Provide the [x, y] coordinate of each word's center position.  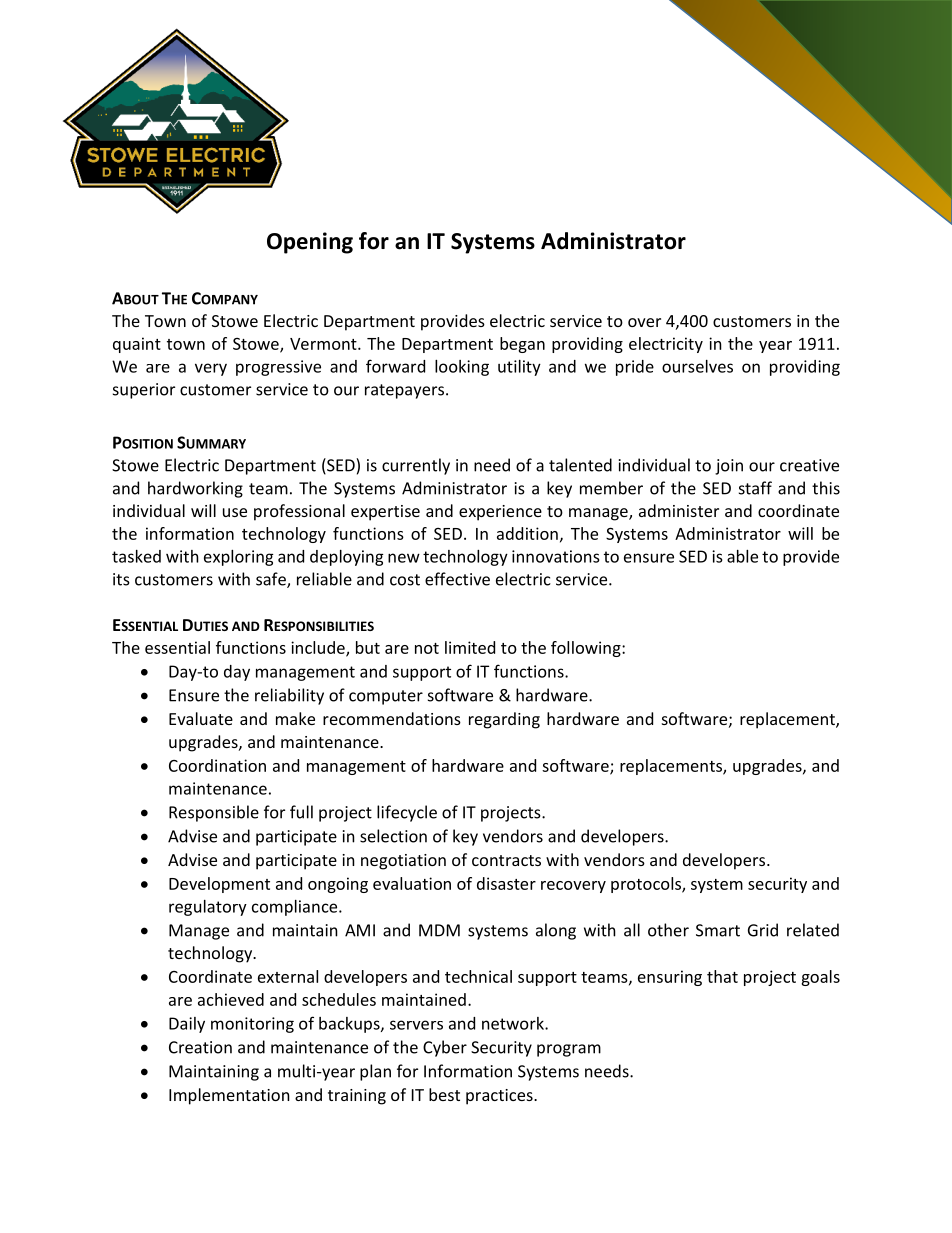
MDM [439, 930]
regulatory [208, 908]
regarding [504, 720]
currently [416, 466]
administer [679, 510]
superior [144, 391]
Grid [763, 930]
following [587, 649]
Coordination [217, 765]
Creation [200, 1047]
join [729, 467]
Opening [310, 243]
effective [457, 579]
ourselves [697, 366]
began [522, 345]
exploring [239, 558]
